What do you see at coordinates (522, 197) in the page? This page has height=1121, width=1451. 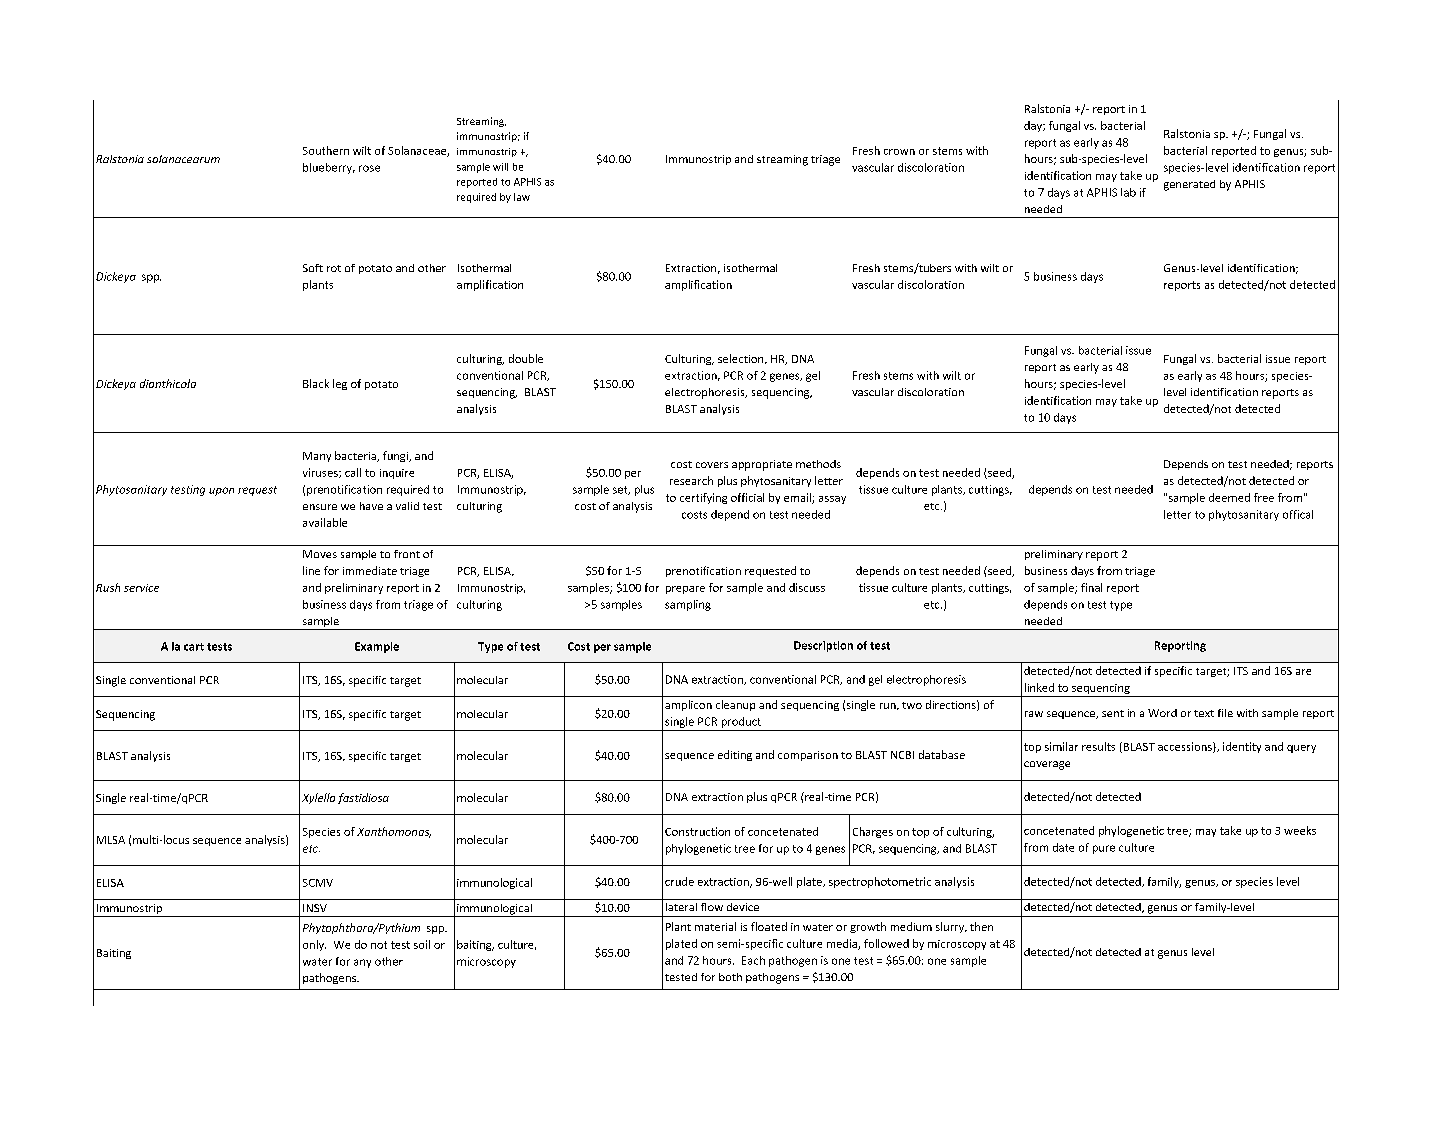 I see `law` at bounding box center [522, 197].
